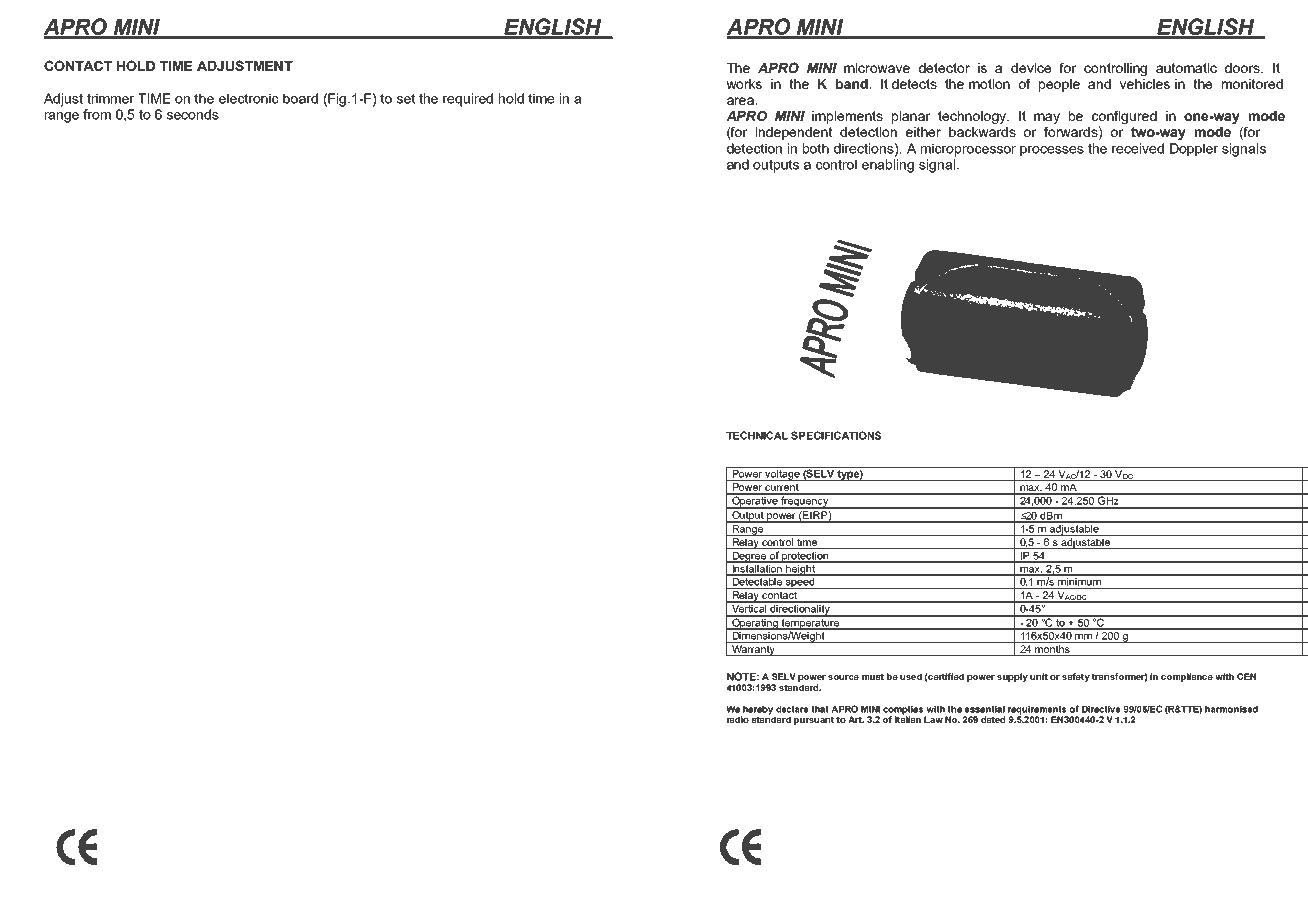  Describe the element at coordinates (1144, 84) in the image. I see `vehicles` at that location.
